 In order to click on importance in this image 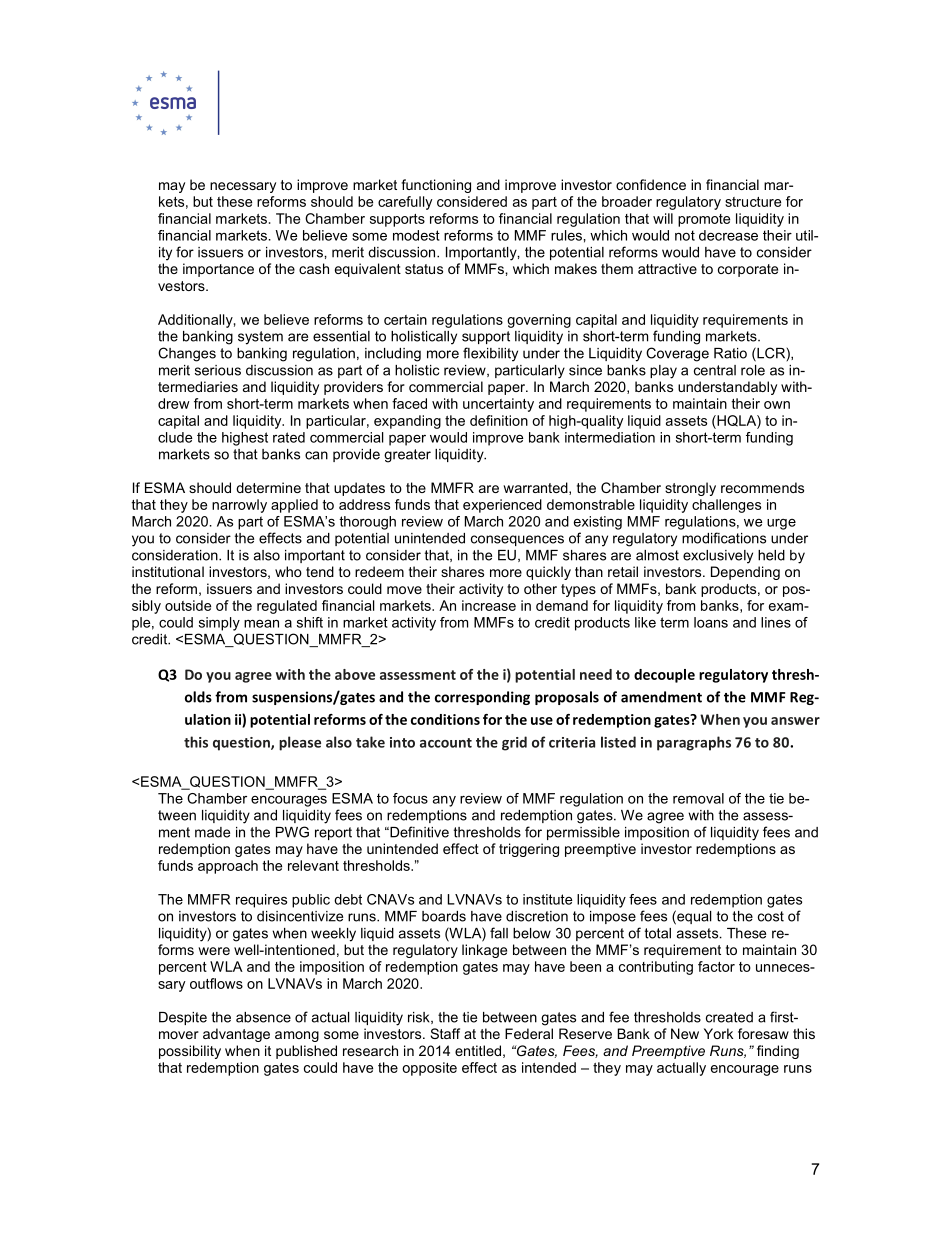, I will do `click(218, 270)`.
